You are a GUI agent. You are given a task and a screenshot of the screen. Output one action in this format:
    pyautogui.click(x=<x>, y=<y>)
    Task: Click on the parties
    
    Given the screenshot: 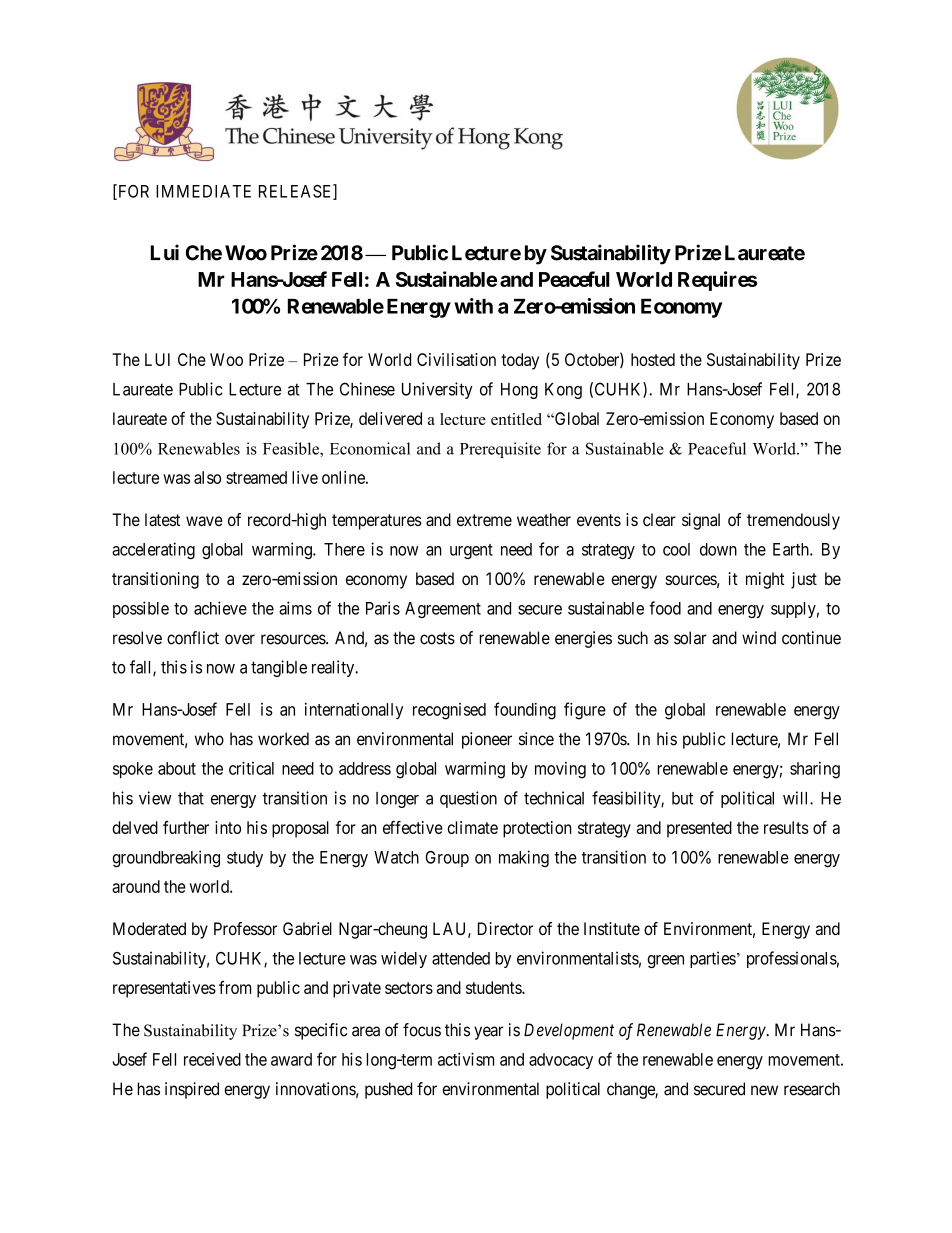 What is the action you would take?
    pyautogui.click(x=713, y=959)
